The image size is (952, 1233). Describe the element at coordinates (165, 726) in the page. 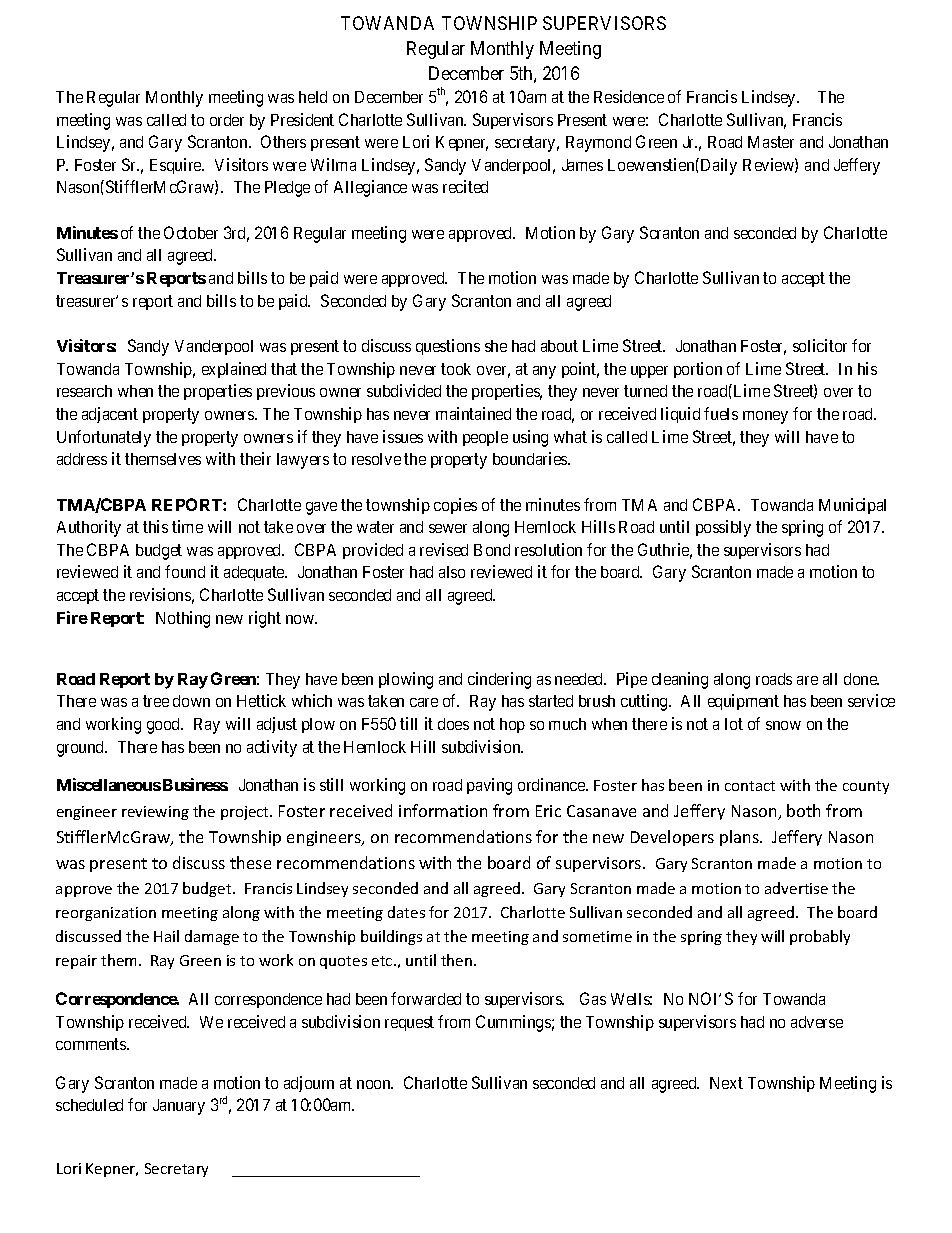

I see `good` at that location.
